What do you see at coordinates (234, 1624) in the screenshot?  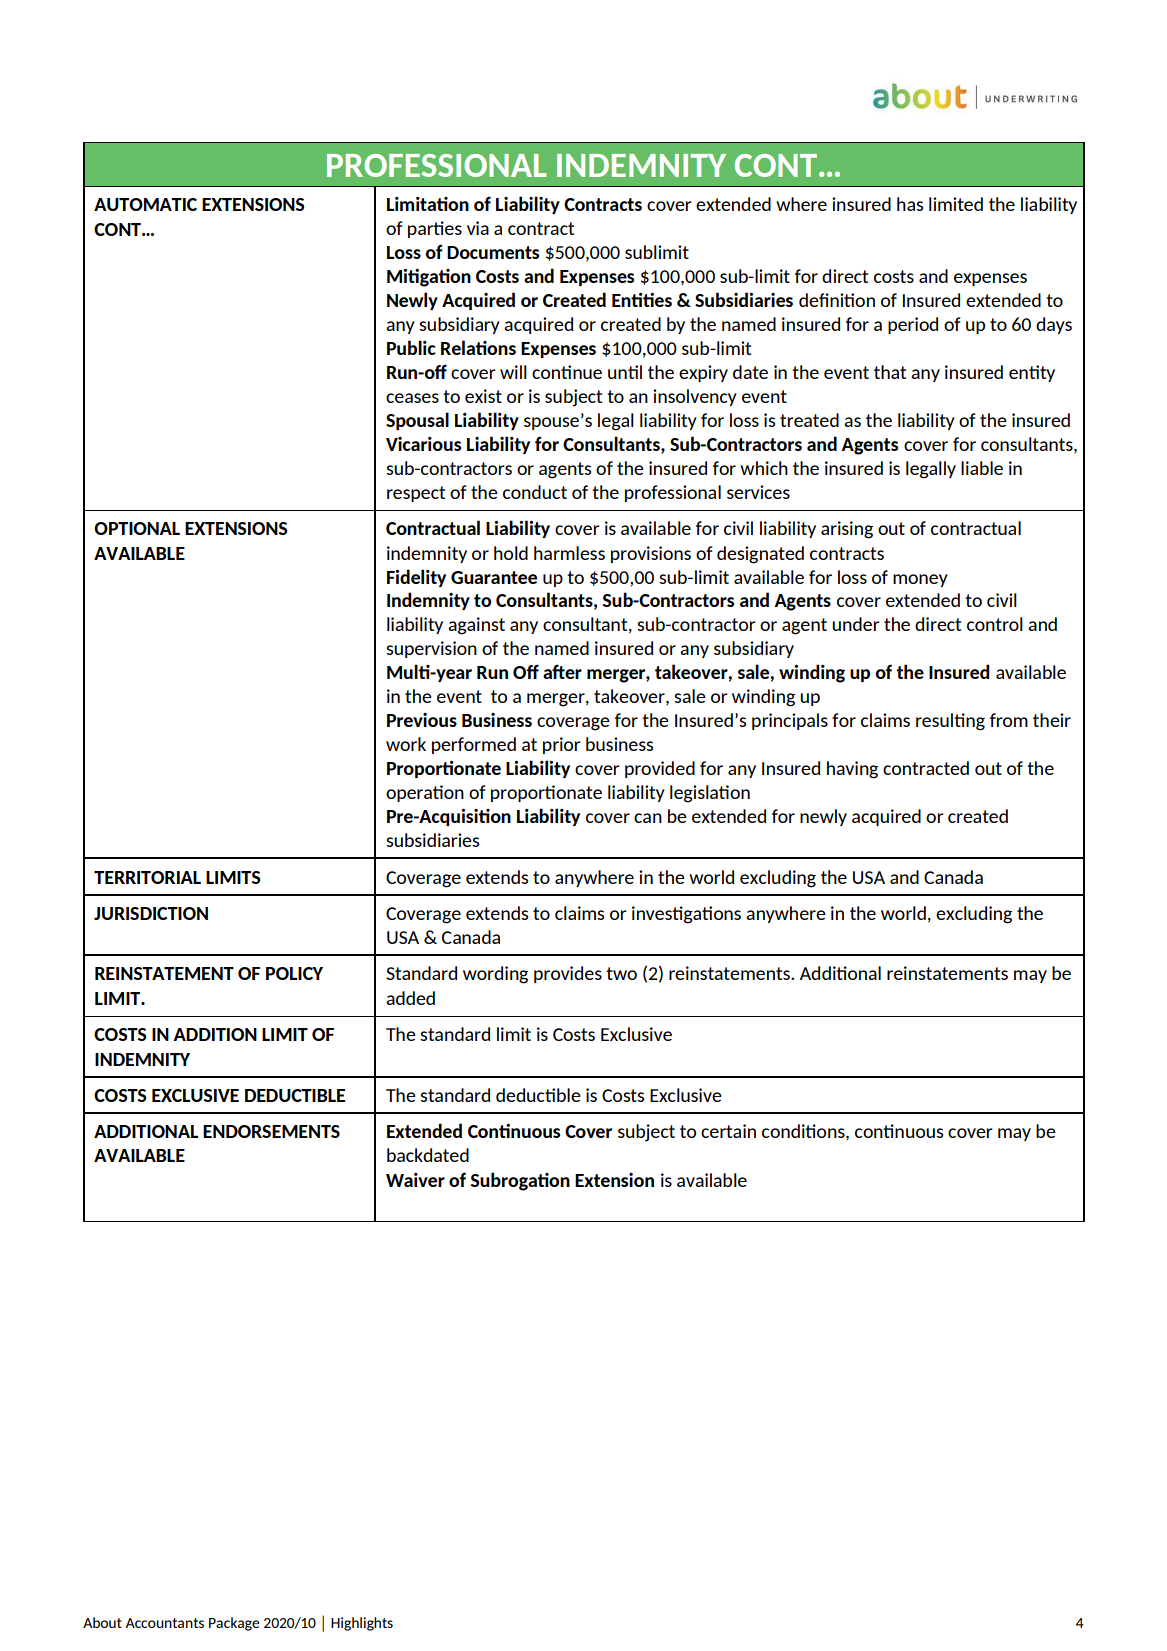 I see `Package` at bounding box center [234, 1624].
